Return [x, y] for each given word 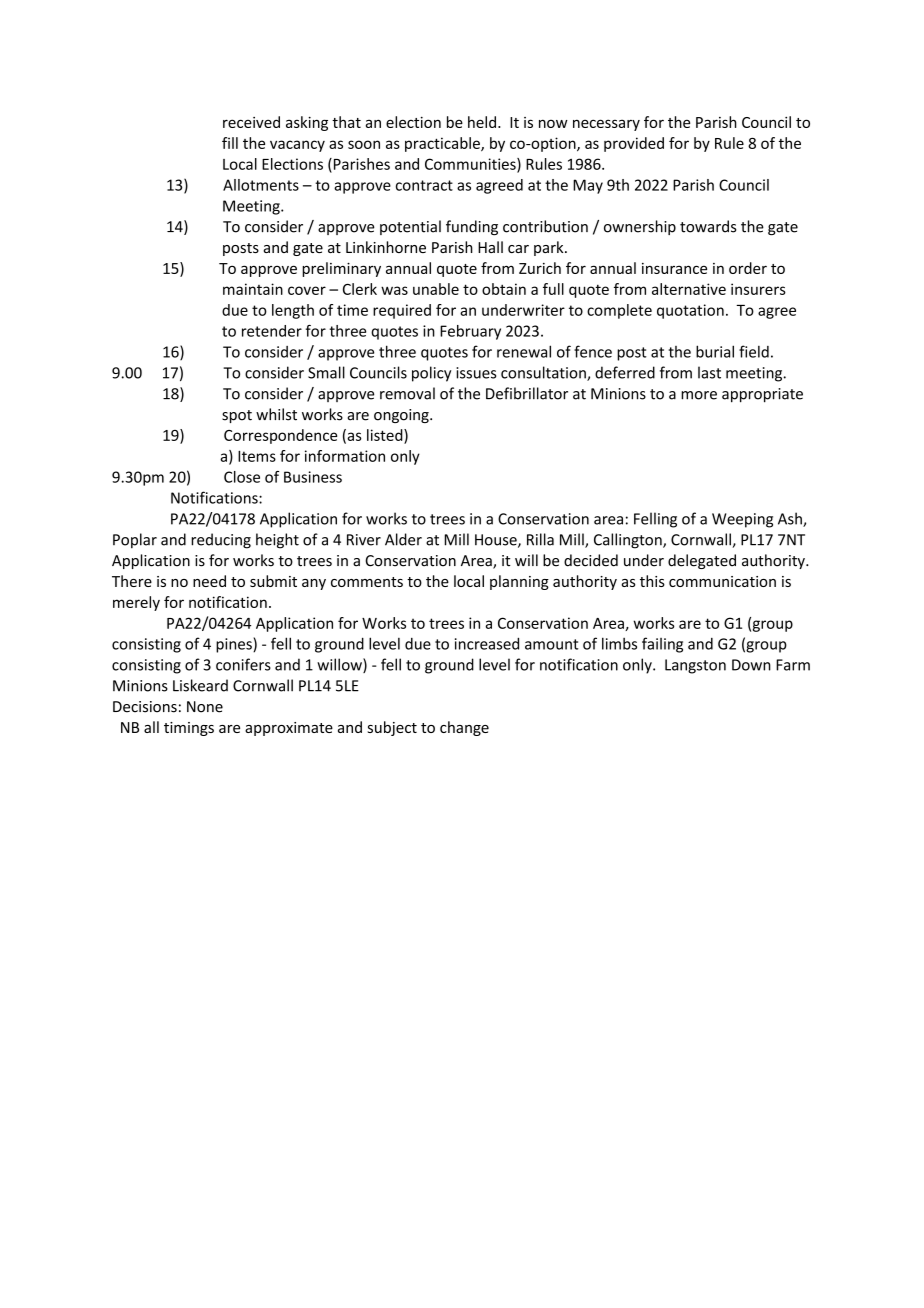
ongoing [402, 416]
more [699, 395]
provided [634, 144]
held [482, 122]
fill [230, 143]
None [205, 707]
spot [237, 416]
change [464, 728]
